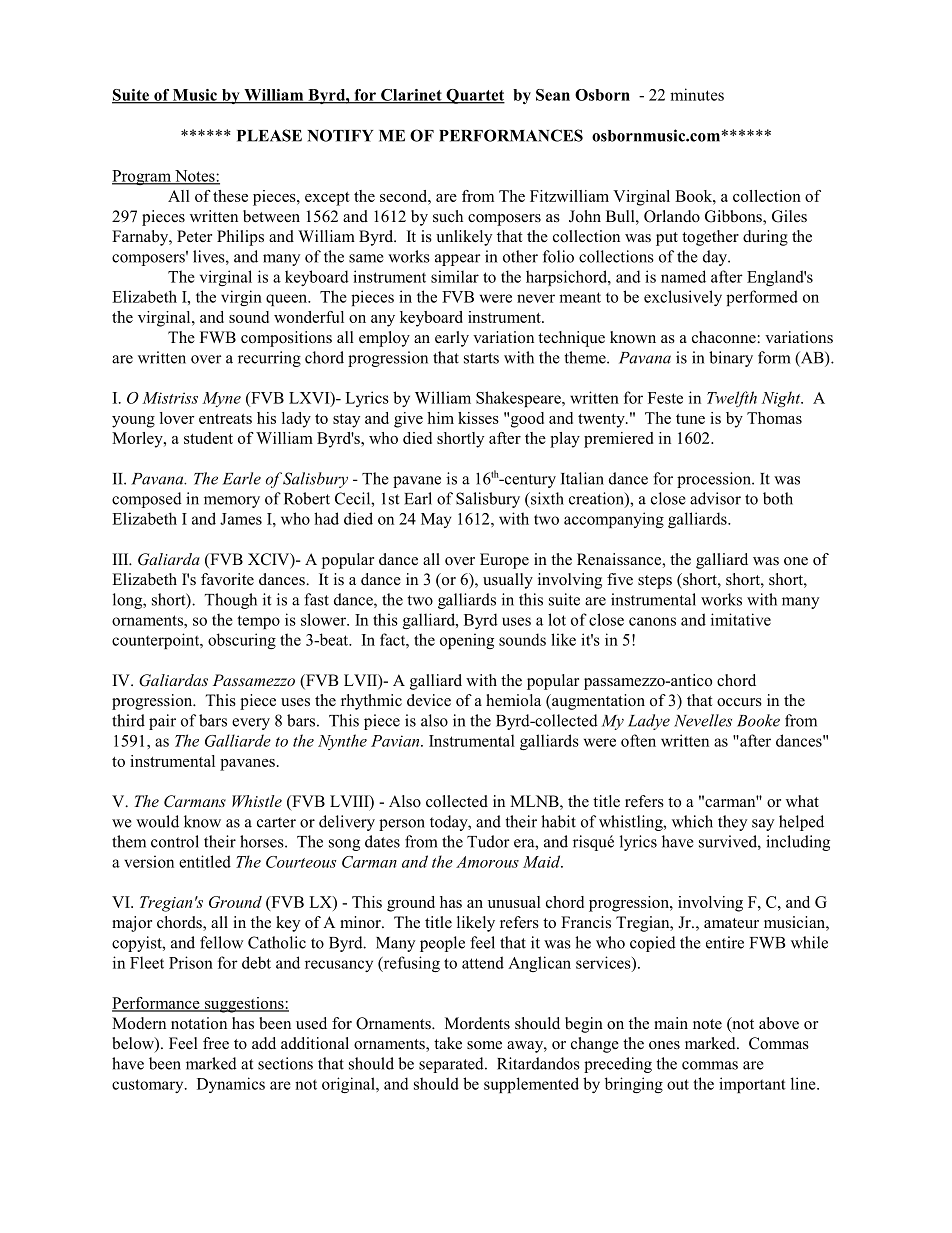 This screenshot has height=1233, width=952. I want to click on imitative, so click(741, 619).
